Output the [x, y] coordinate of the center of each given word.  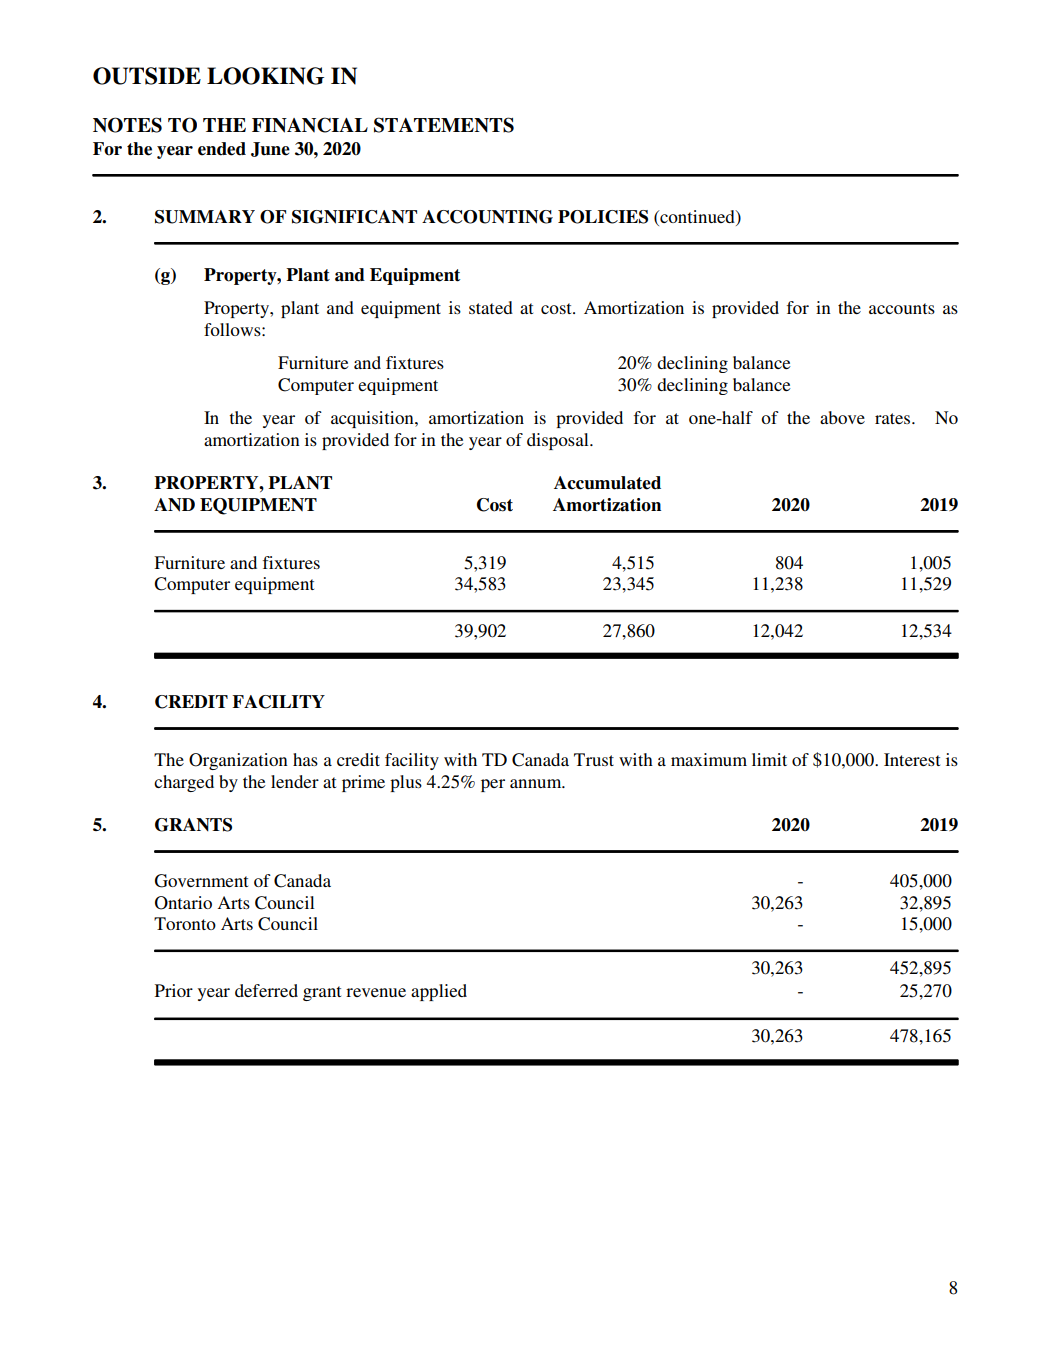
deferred [266, 990]
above [842, 417]
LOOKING [265, 76]
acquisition [373, 419]
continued [697, 216]
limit [769, 759]
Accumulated [607, 483]
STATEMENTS [444, 125]
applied [439, 992]
